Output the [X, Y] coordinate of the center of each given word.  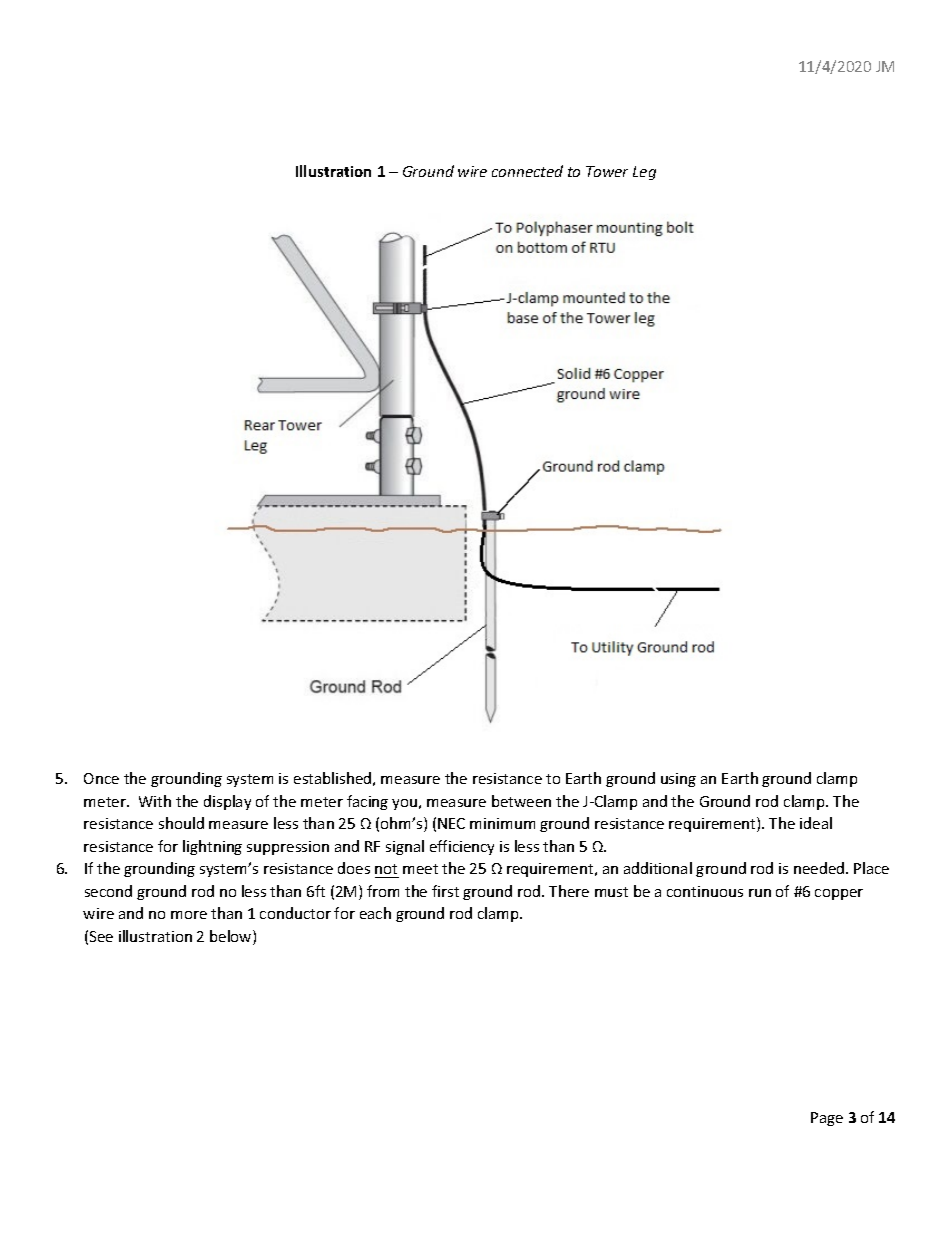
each [375, 913]
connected [527, 171]
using [678, 780]
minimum [502, 823]
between [521, 801]
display [227, 802]
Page [827, 1119]
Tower [607, 171]
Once [101, 778]
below [232, 937]
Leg [644, 173]
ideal [816, 823]
